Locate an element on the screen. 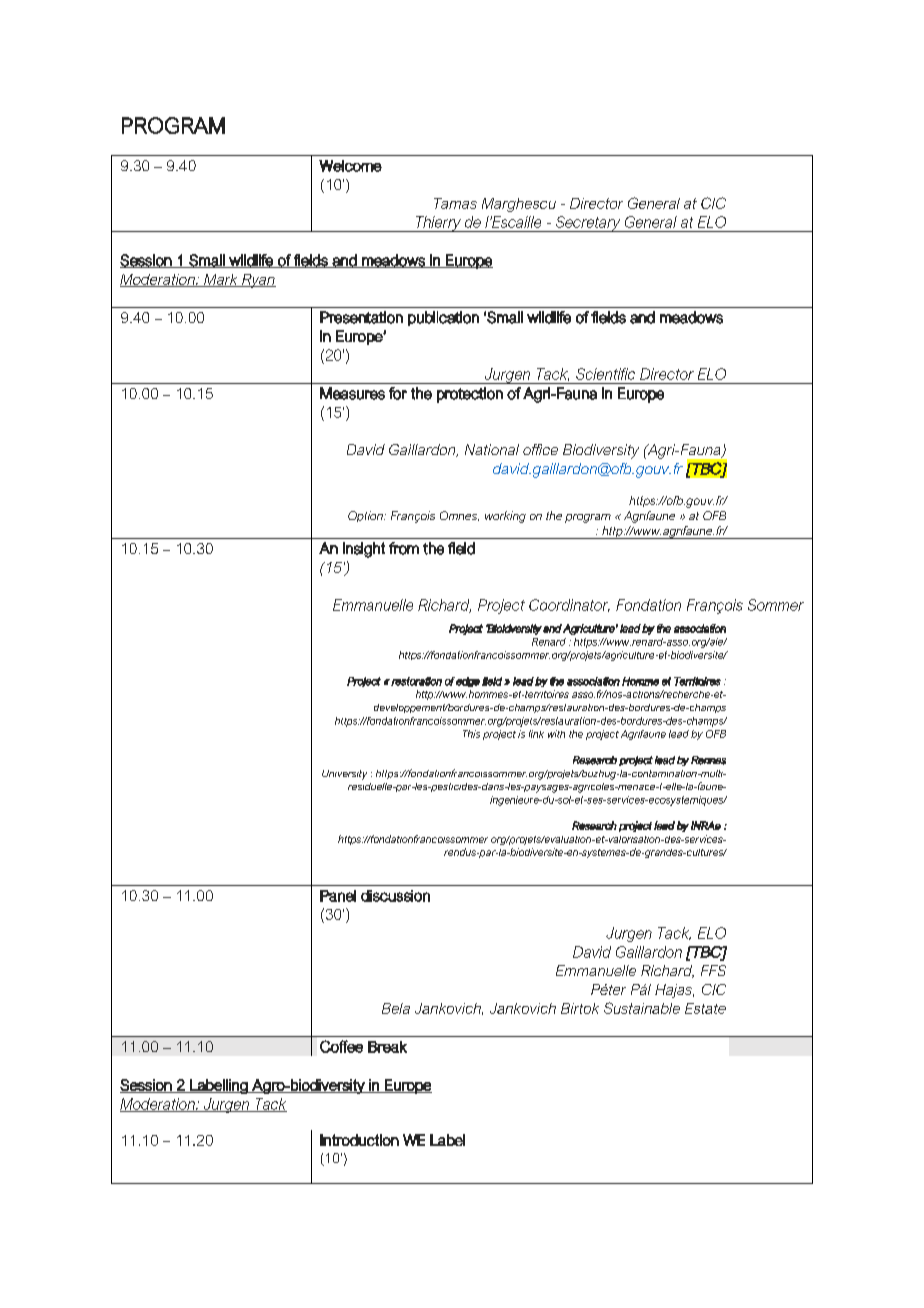 This screenshot has width=924, height=1308. Secretary is located at coordinates (588, 224).
